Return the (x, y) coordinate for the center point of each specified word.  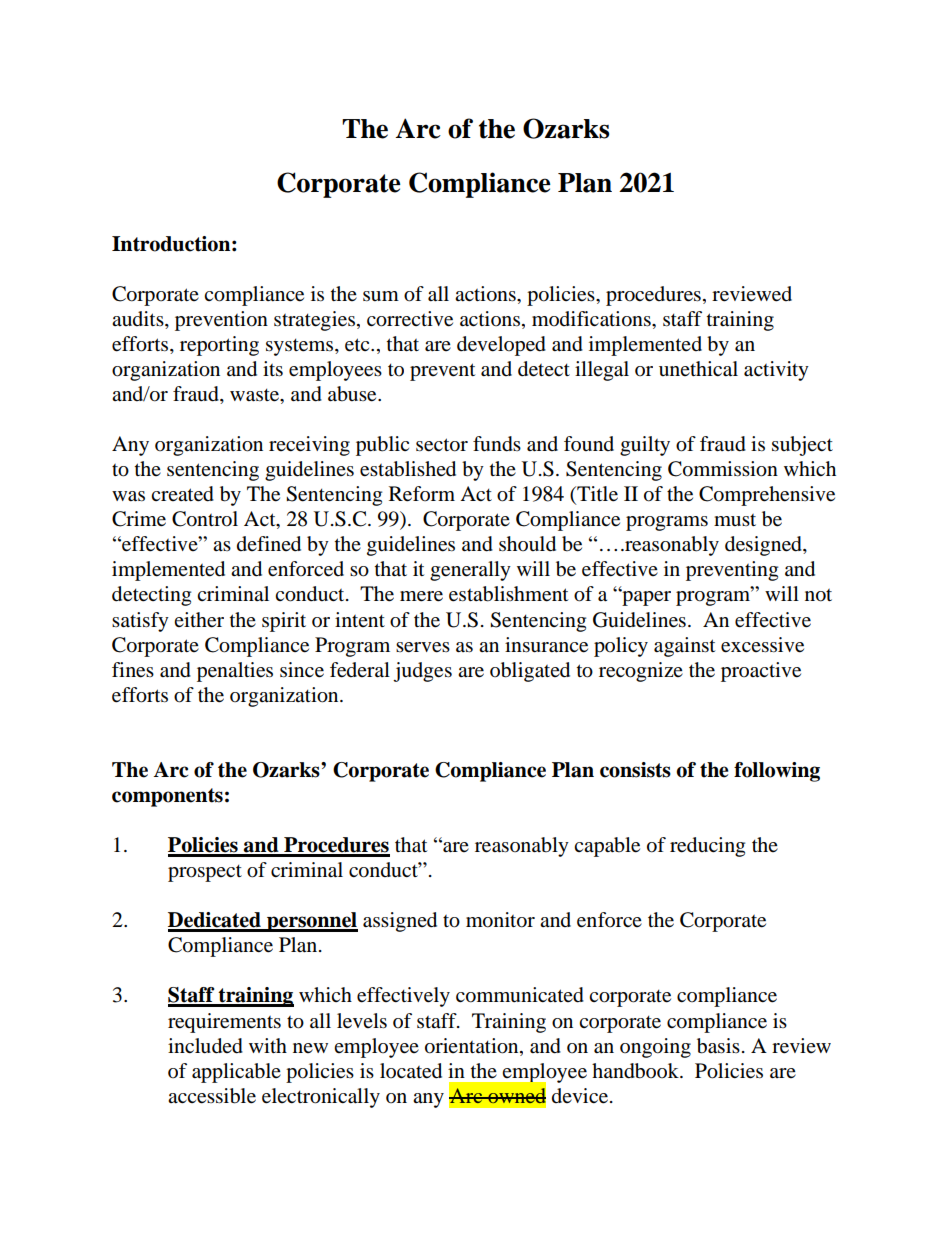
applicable (236, 1073)
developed (501, 346)
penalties (235, 672)
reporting (219, 346)
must (735, 520)
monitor (500, 920)
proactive (761, 672)
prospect (205, 873)
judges (422, 672)
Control (205, 519)
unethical (698, 369)
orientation (473, 1046)
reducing (707, 847)
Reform (422, 494)
